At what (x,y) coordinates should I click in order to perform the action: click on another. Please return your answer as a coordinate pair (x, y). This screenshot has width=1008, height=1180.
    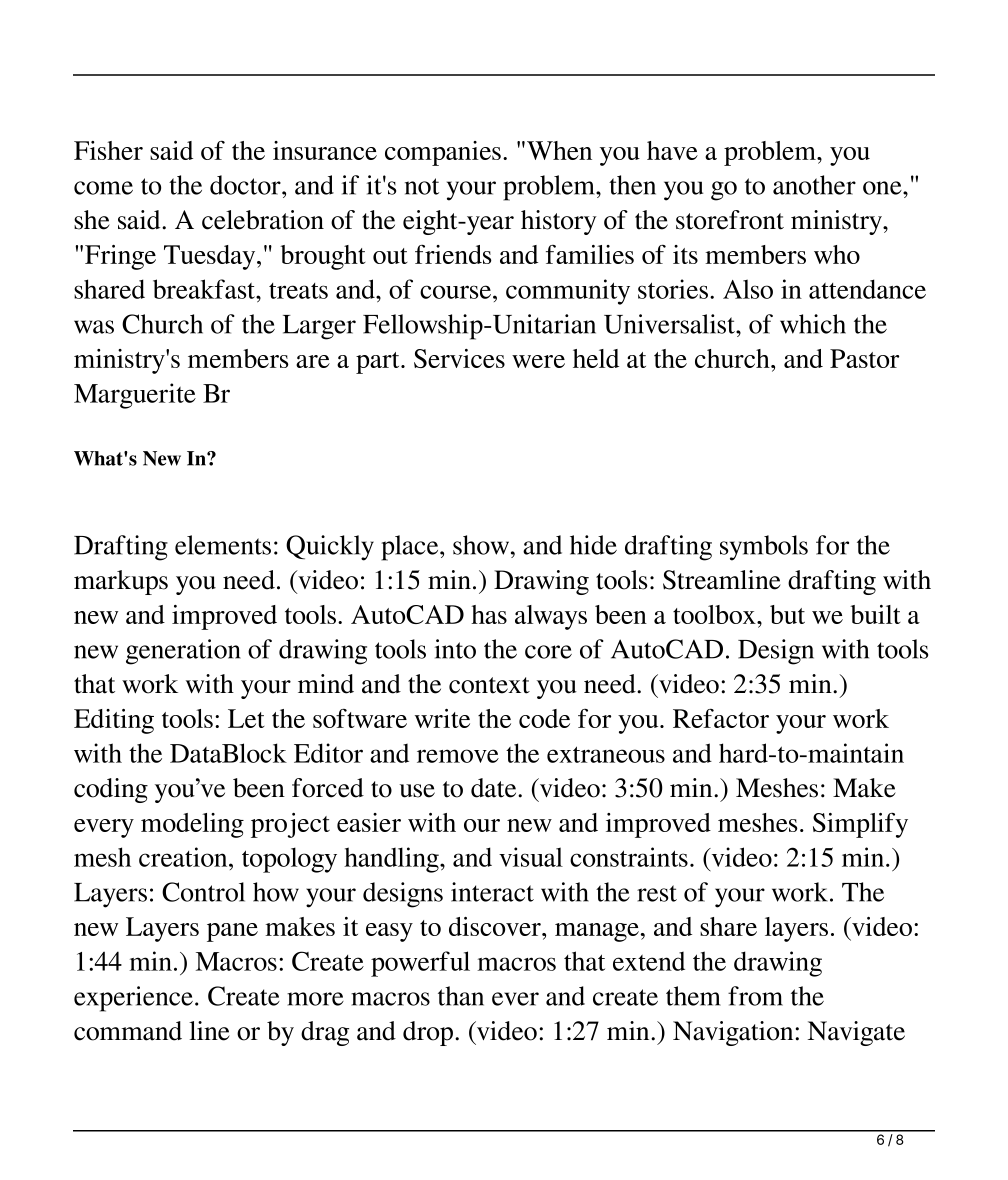
    Looking at the image, I should click on (814, 185).
